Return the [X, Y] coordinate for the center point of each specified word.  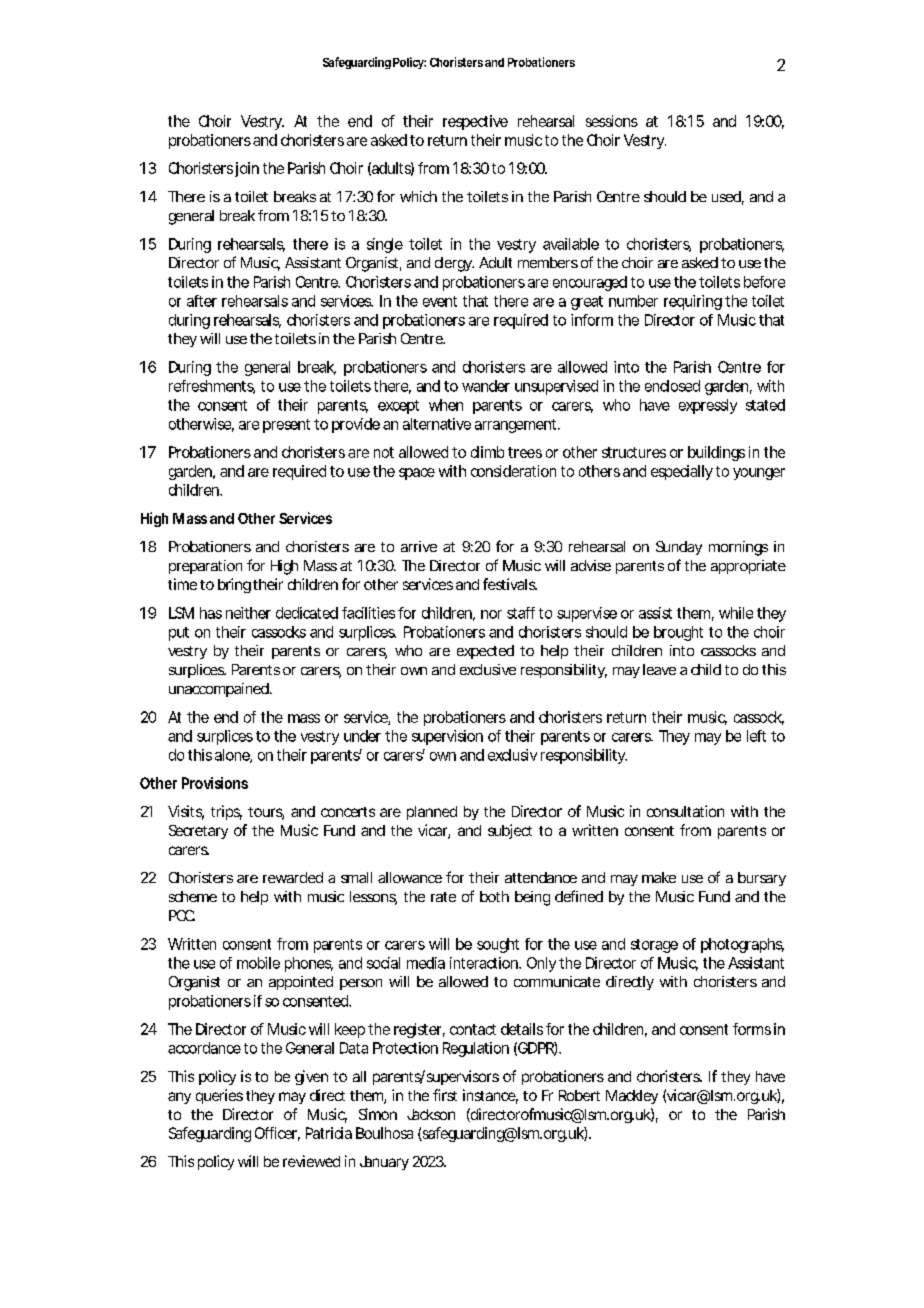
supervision [447, 737]
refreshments [212, 387]
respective [475, 122]
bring [234, 585]
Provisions [215, 783]
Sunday [679, 548]
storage [654, 946]
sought [498, 945]
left [756, 736]
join [247, 169]
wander [486, 386]
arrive [419, 546]
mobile [258, 963]
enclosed [672, 386]
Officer [277, 1134]
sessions [612, 121]
